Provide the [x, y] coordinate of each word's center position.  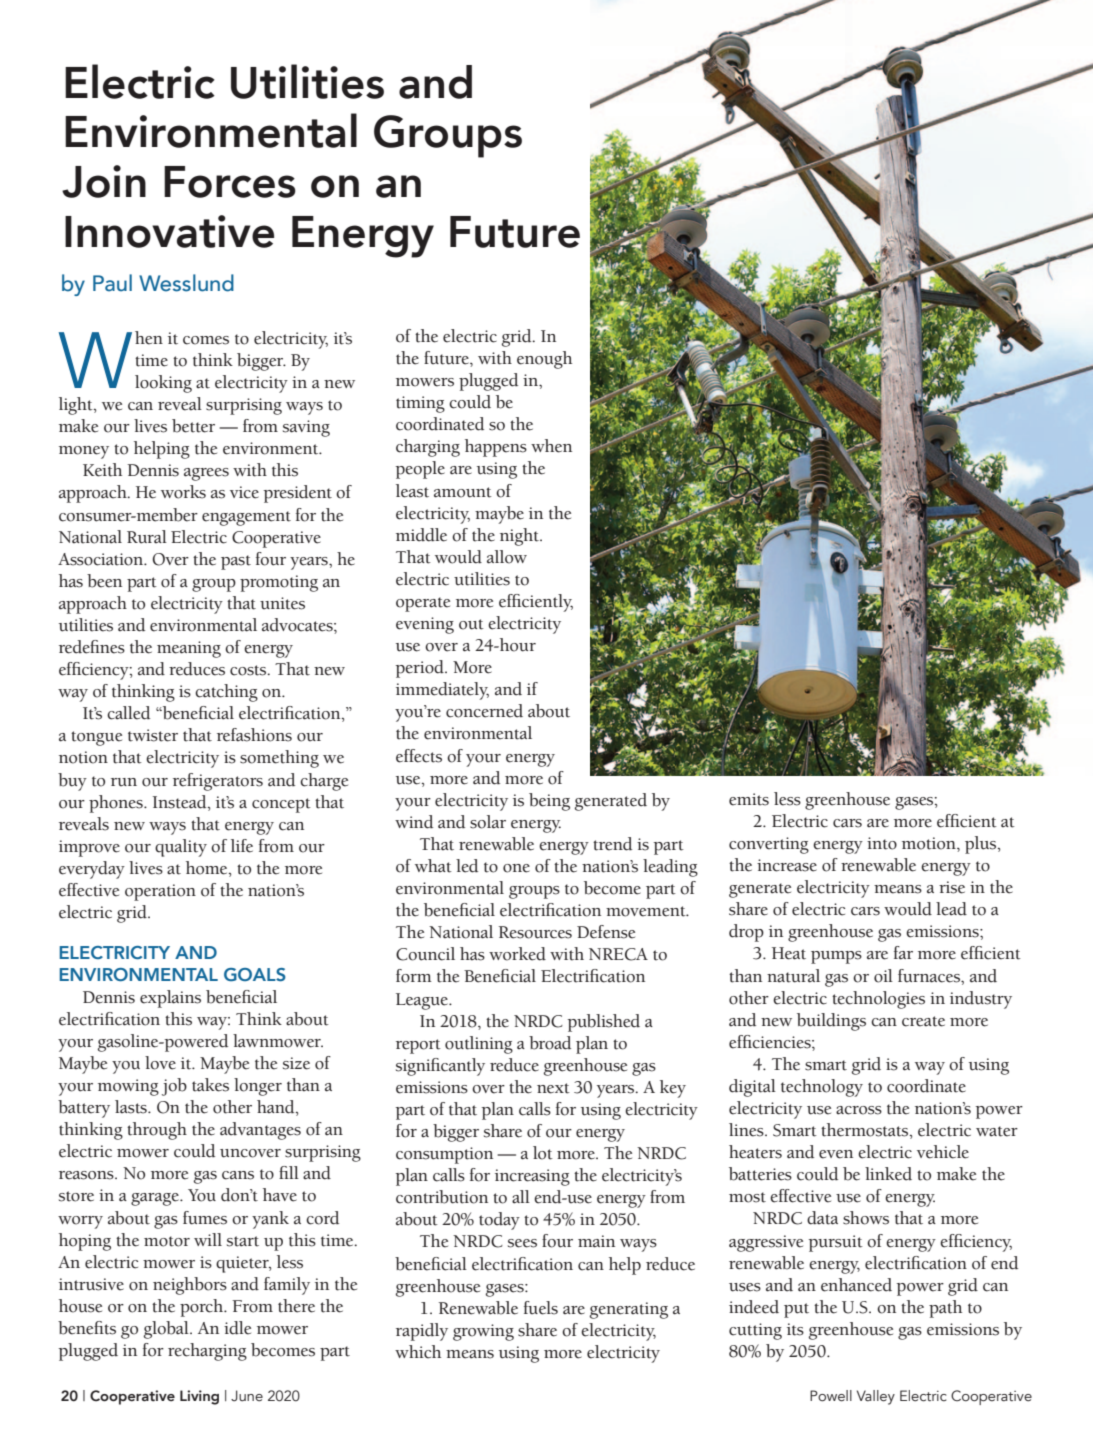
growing [483, 1332]
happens [496, 448]
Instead [181, 802]
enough [544, 360]
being [549, 802]
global [167, 1330]
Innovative [169, 231]
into [882, 843]
